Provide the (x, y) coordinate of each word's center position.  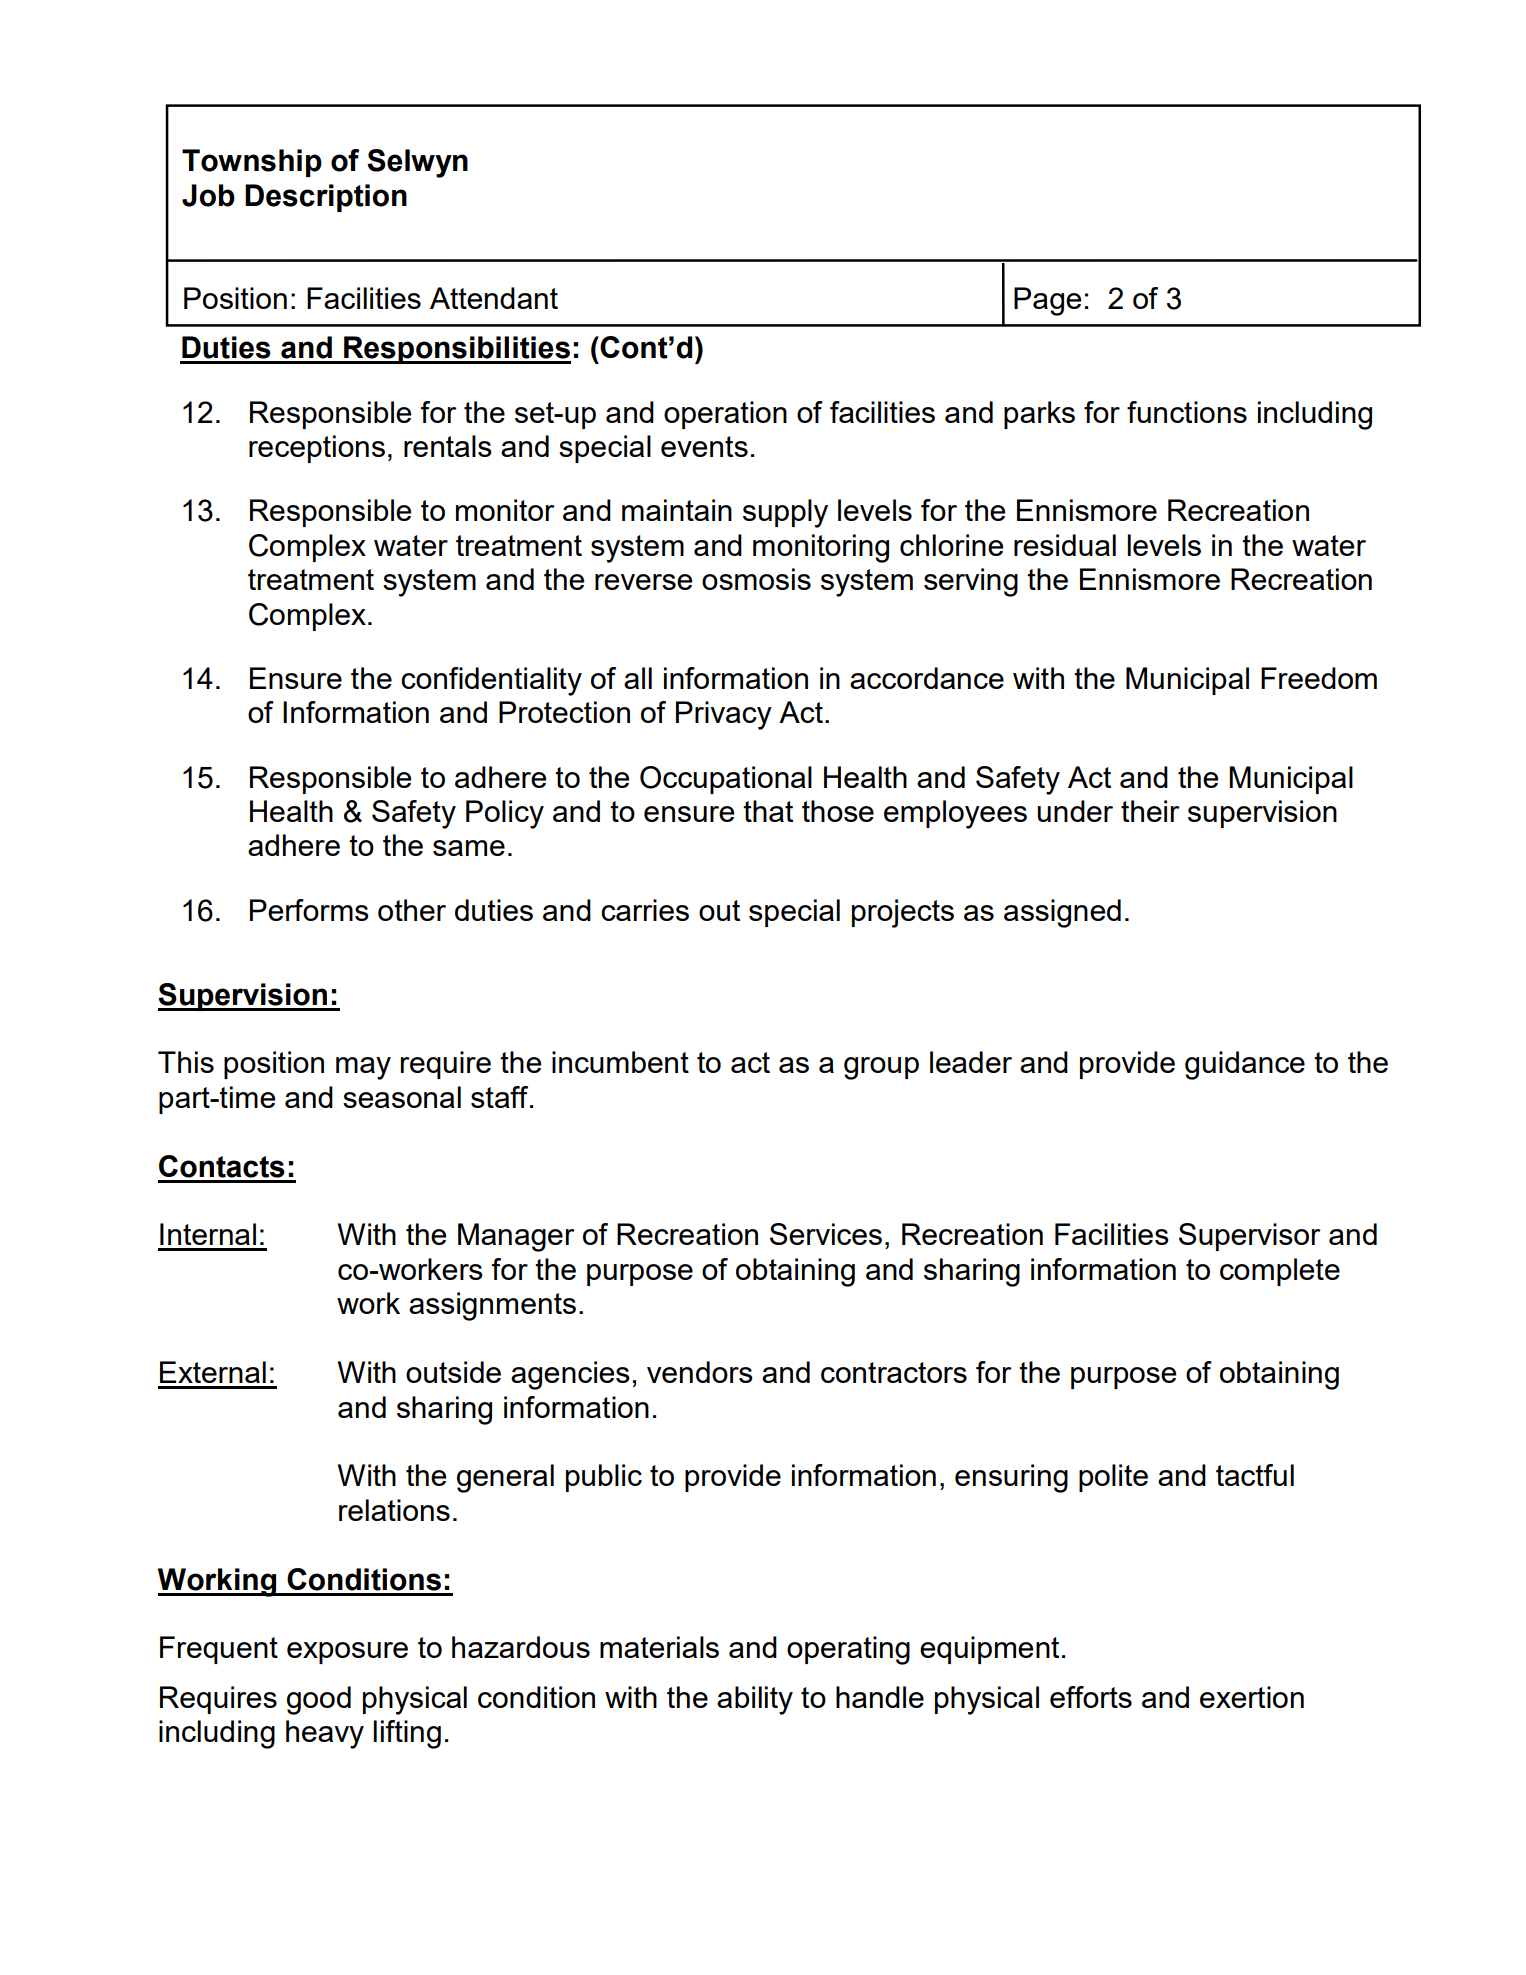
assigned (1062, 913)
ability (755, 1700)
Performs (309, 910)
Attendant (494, 298)
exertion (1252, 1697)
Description (326, 198)
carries (645, 910)
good (319, 1700)
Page (1047, 301)
